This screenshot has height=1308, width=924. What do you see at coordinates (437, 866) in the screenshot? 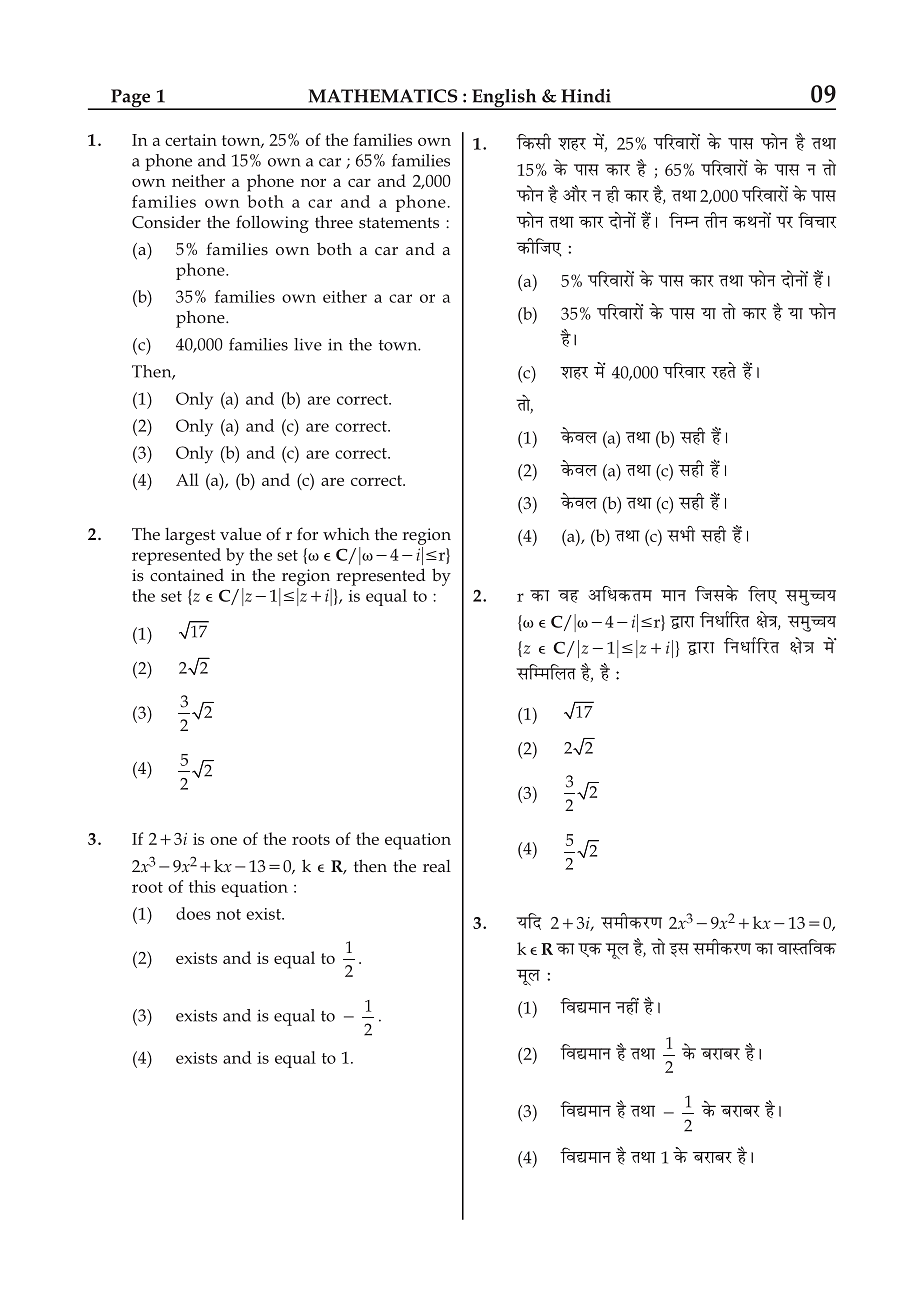
I see `real` at bounding box center [437, 866].
